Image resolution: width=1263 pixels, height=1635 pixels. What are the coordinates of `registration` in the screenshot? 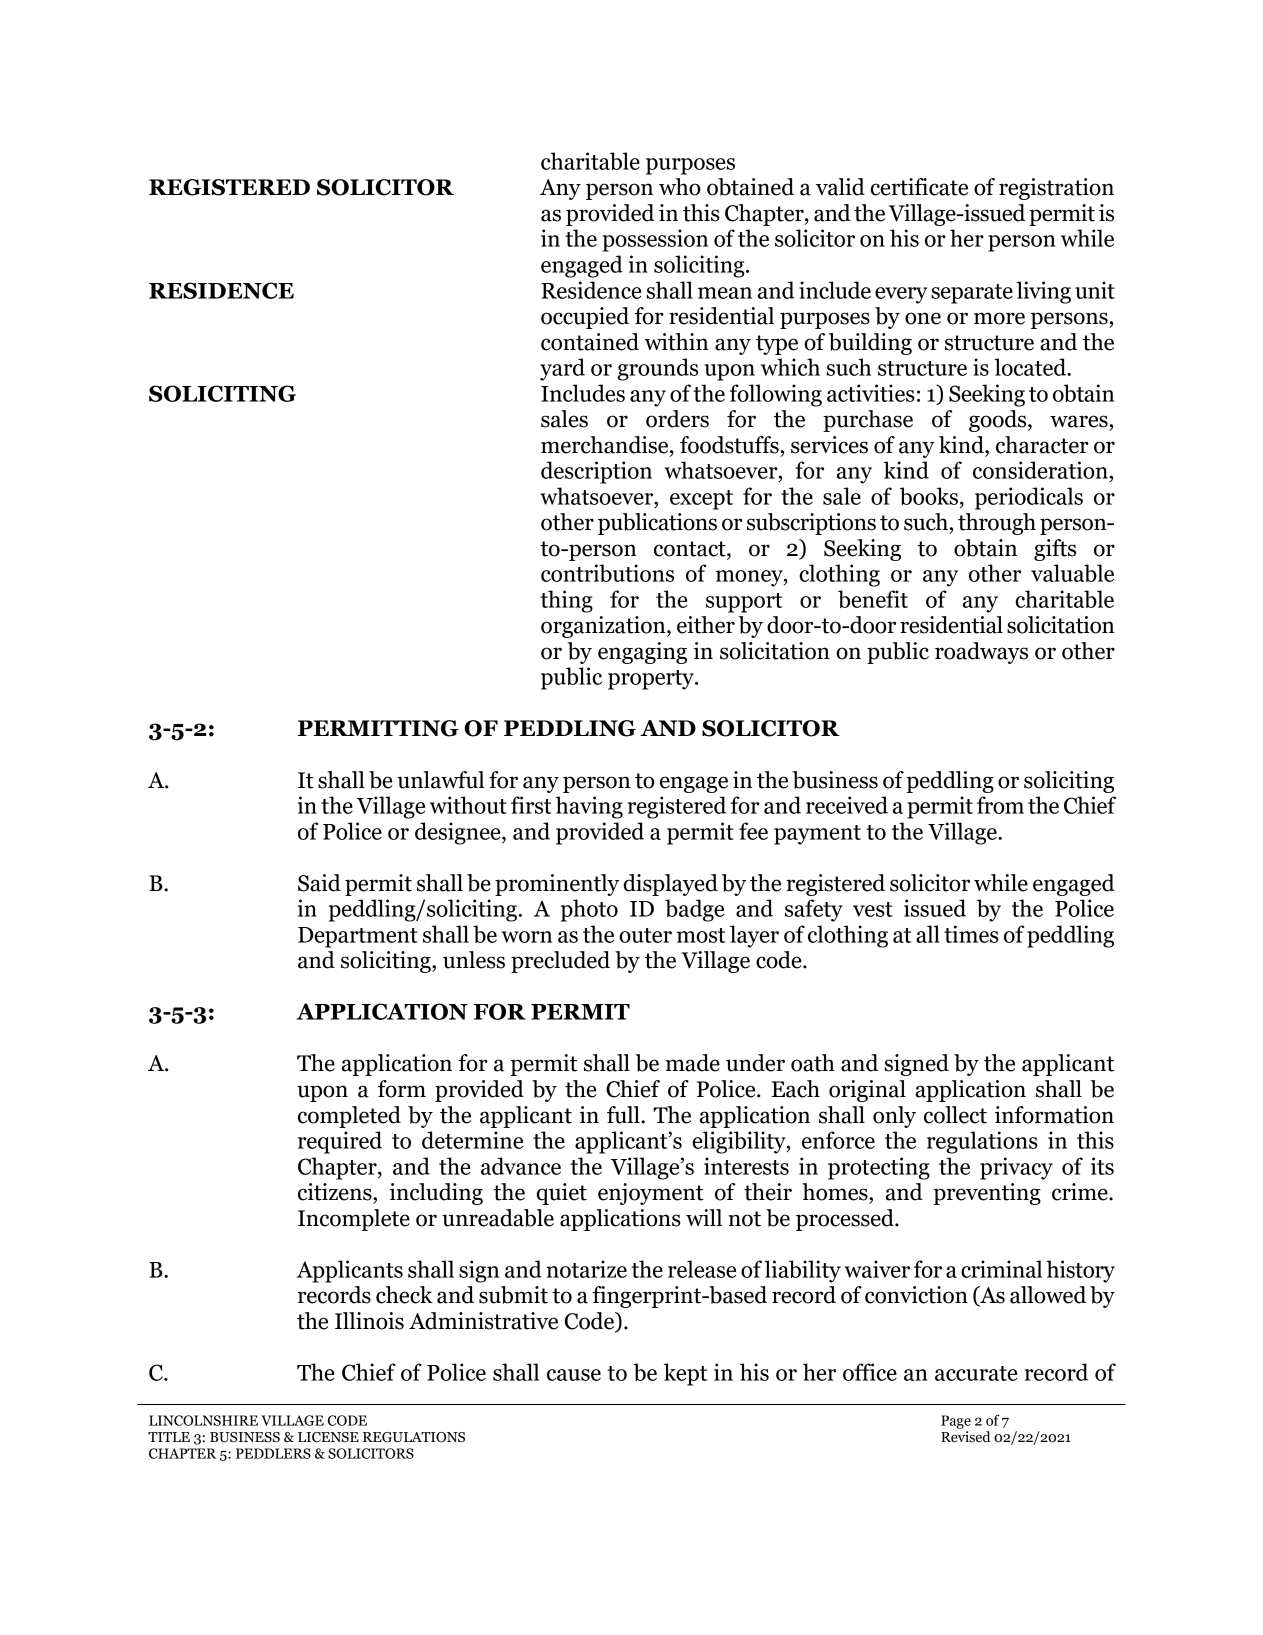 It's located at (1056, 189).
